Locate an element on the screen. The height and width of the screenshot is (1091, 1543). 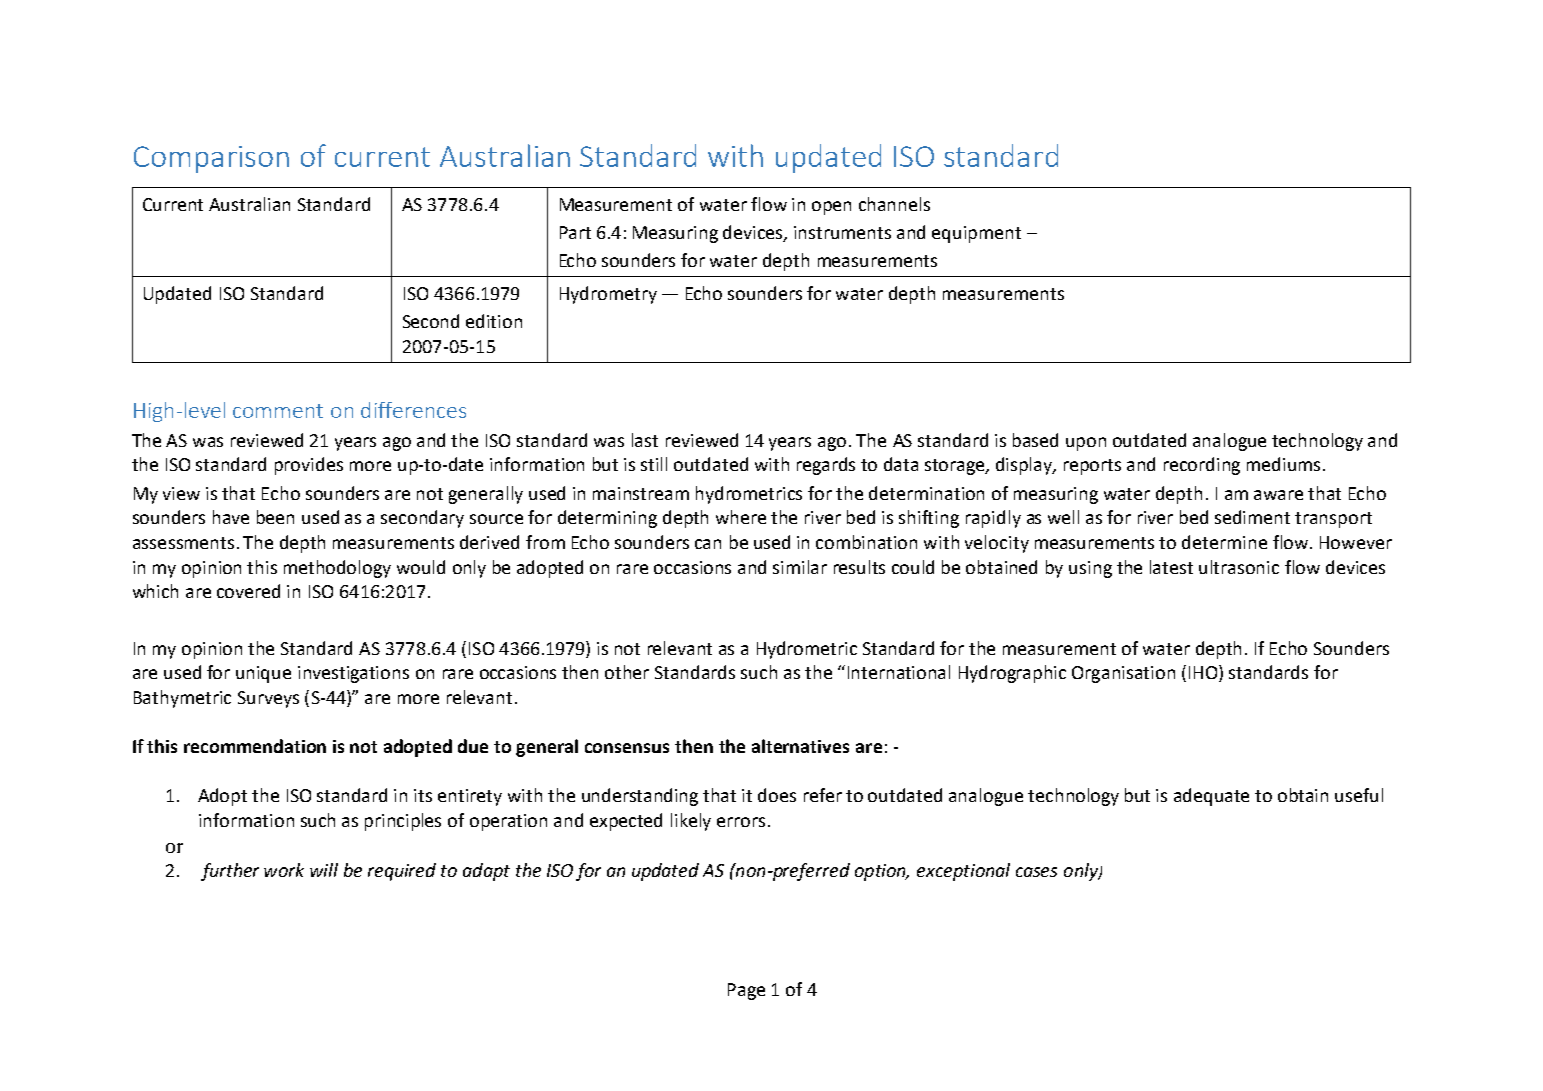
recording is located at coordinates (1202, 466).
